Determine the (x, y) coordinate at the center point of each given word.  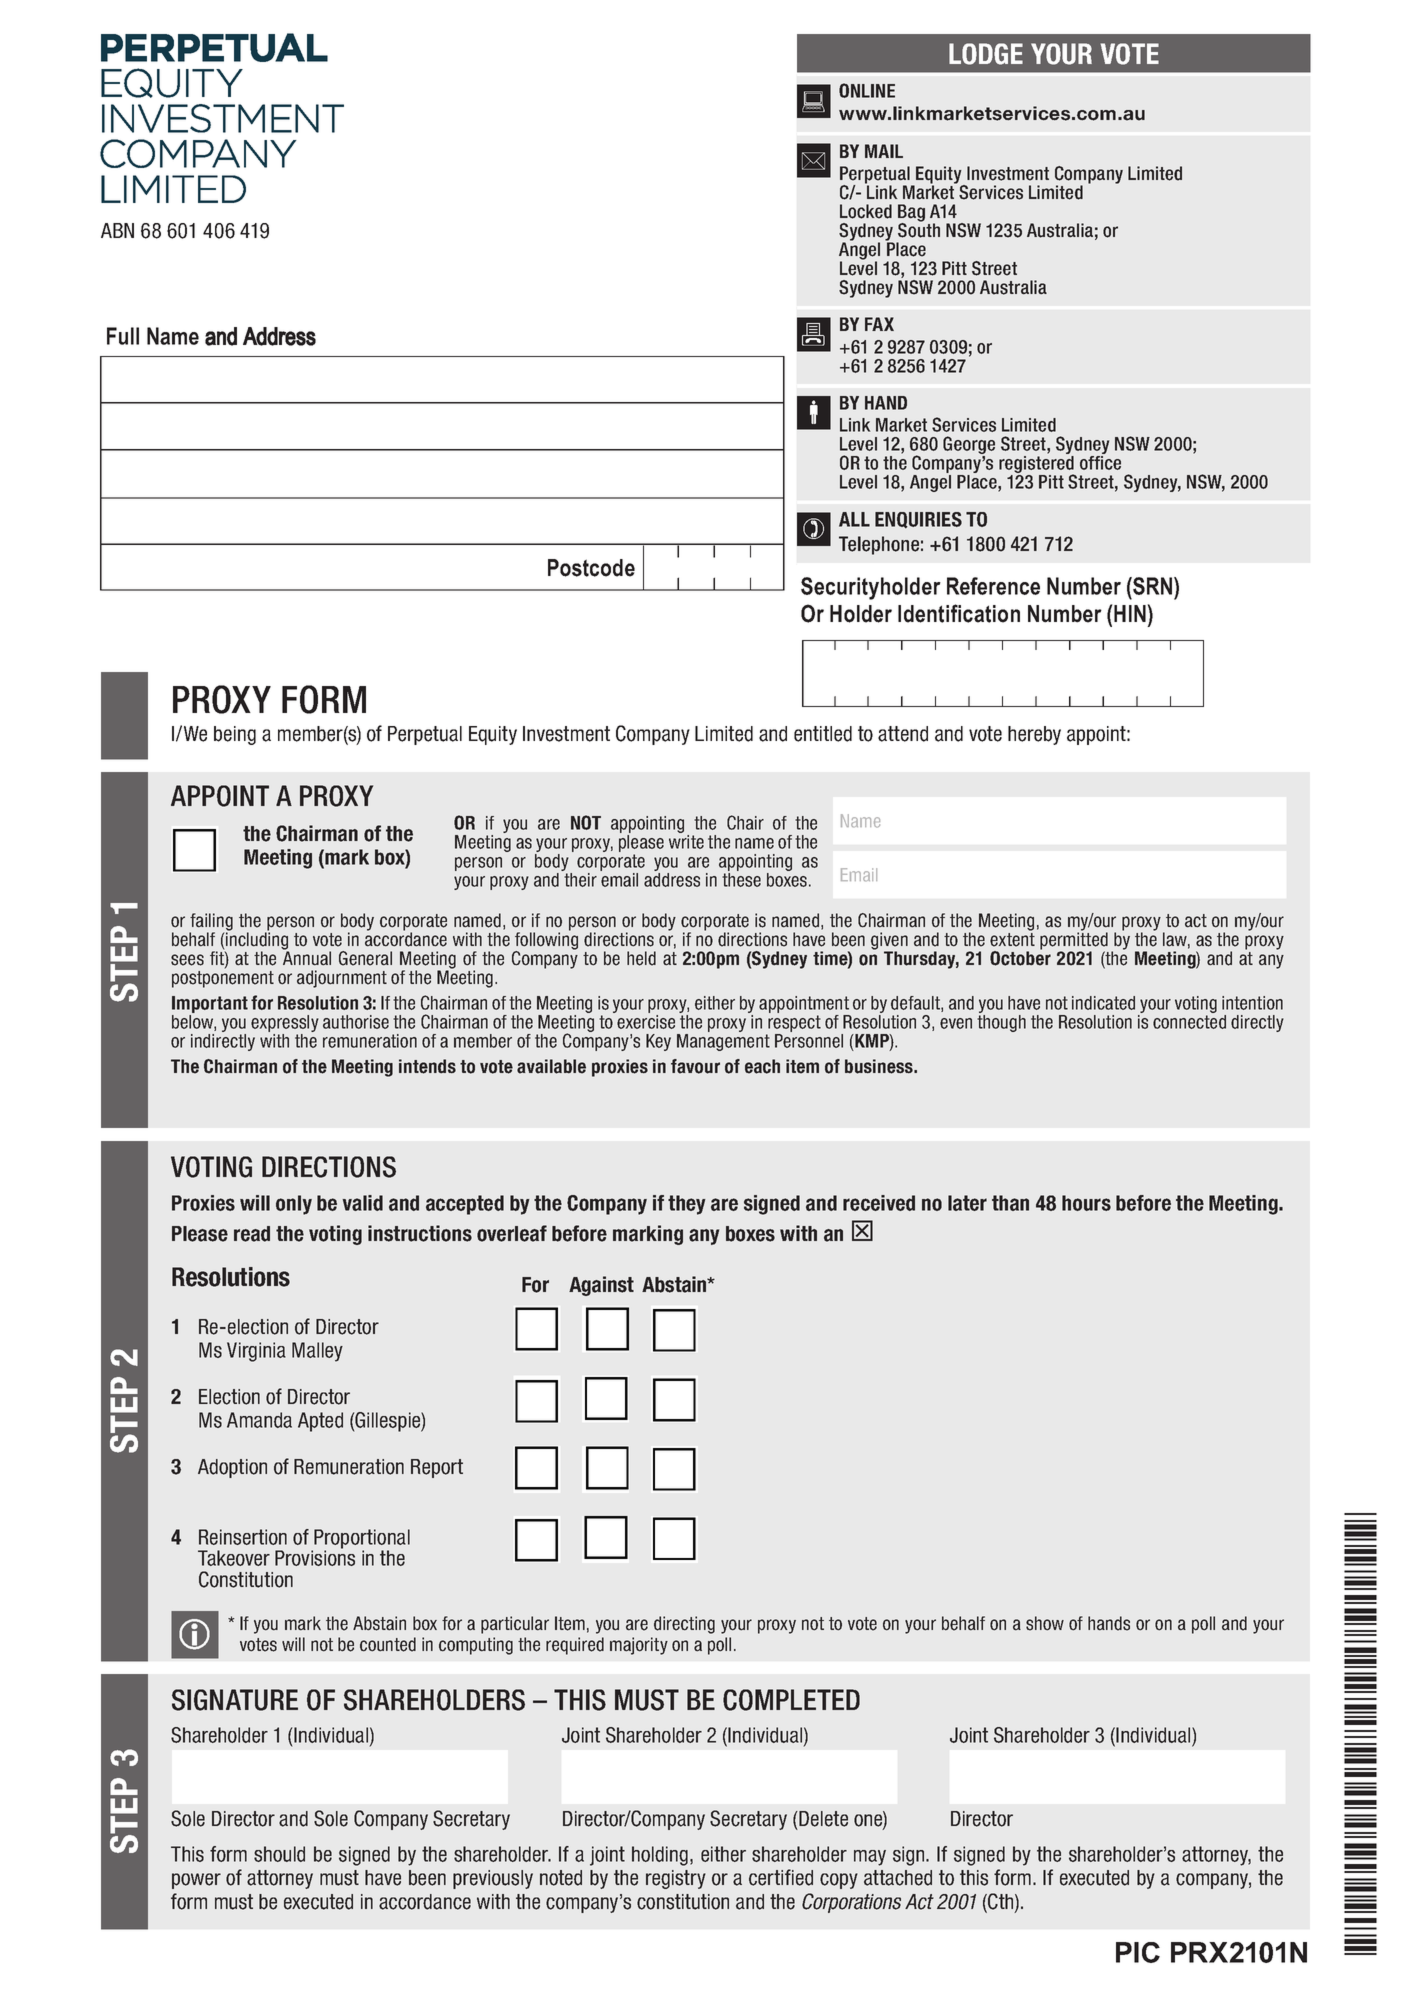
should (279, 1854)
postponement (223, 978)
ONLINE (867, 90)
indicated (1103, 1003)
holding (660, 1856)
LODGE (986, 54)
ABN (117, 230)
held (641, 958)
